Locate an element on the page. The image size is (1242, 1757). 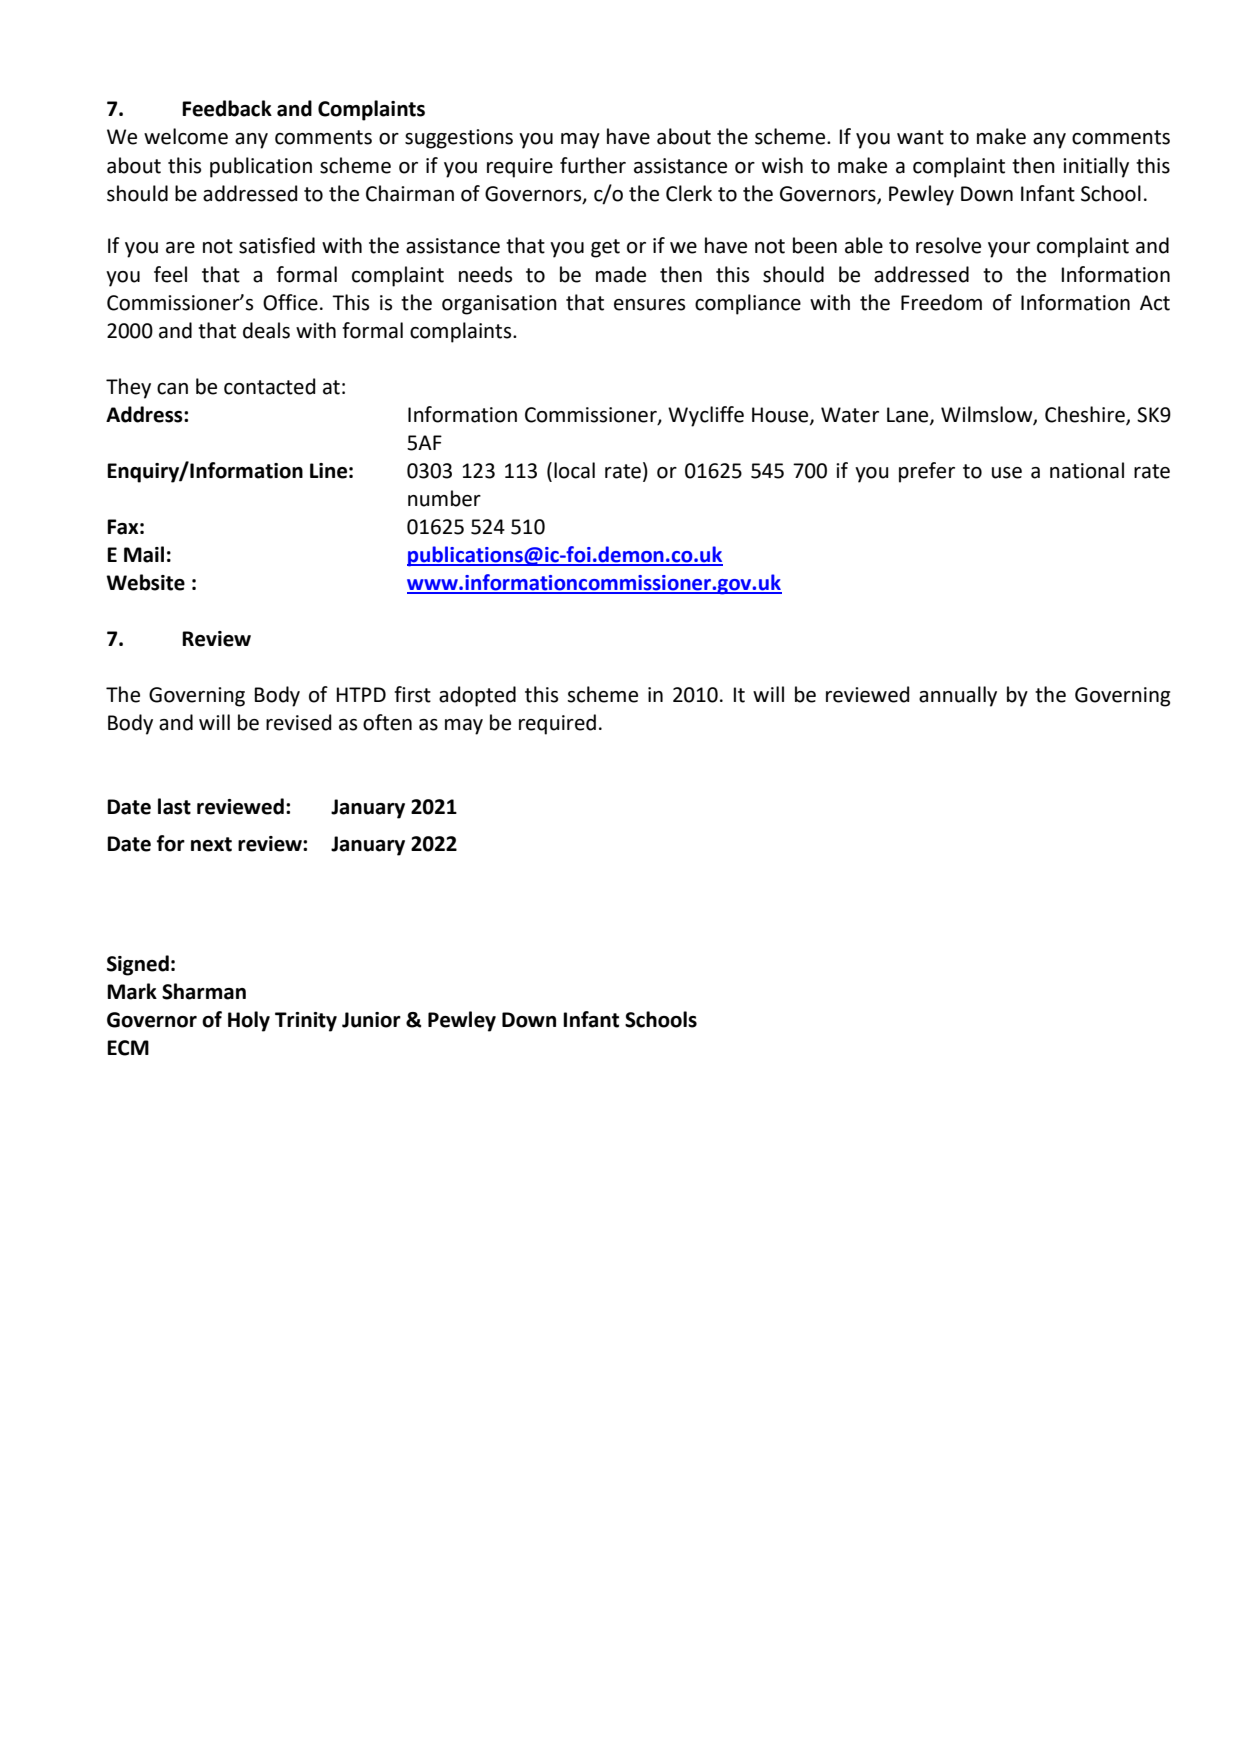
local is located at coordinates (574, 470).
